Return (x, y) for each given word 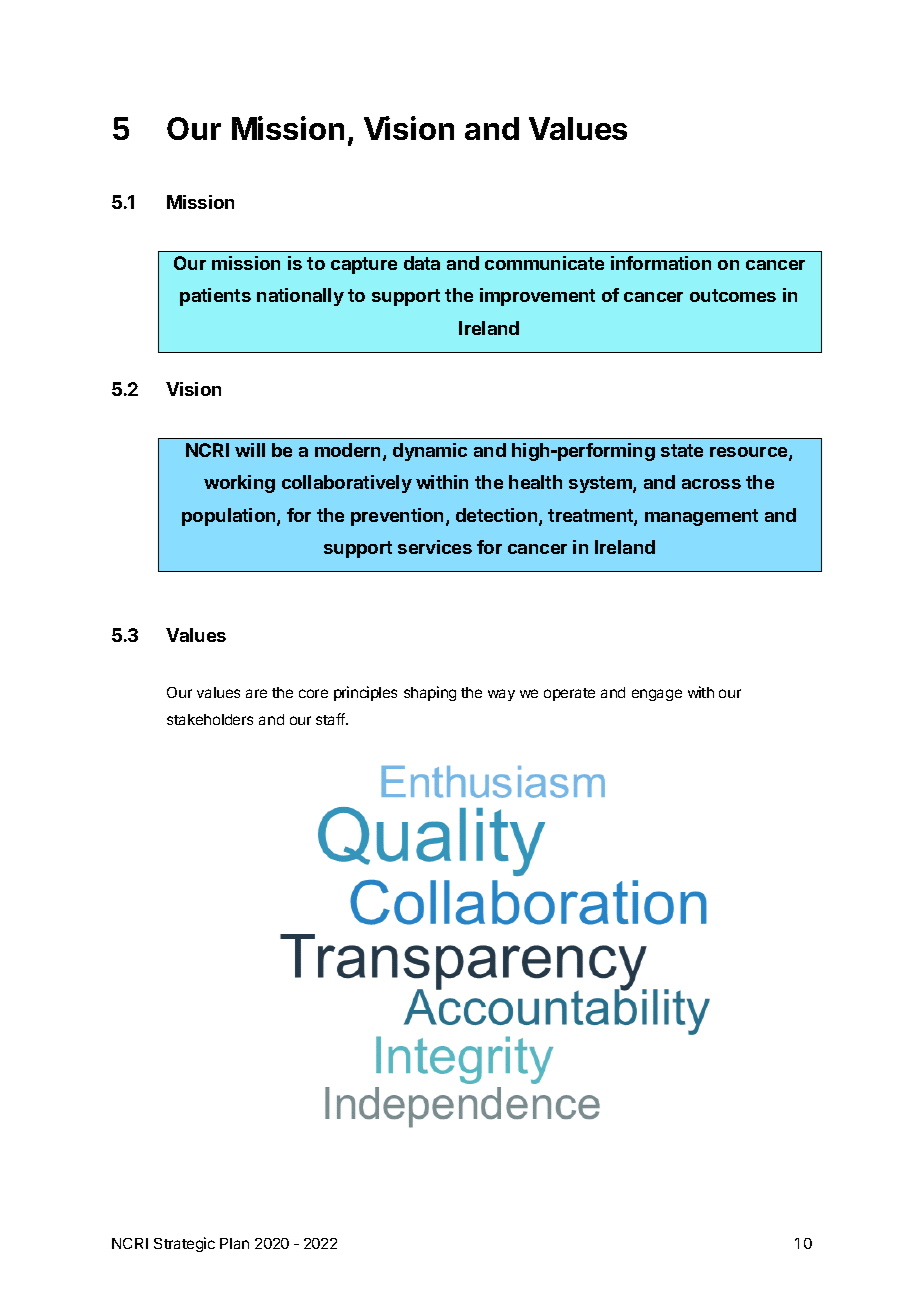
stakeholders (210, 719)
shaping (430, 693)
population (230, 517)
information (661, 263)
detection (498, 516)
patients (215, 297)
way (501, 695)
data (422, 263)
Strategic (184, 1244)
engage (657, 695)
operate (569, 694)
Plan (234, 1243)
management (701, 517)
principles (365, 693)
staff (332, 719)
